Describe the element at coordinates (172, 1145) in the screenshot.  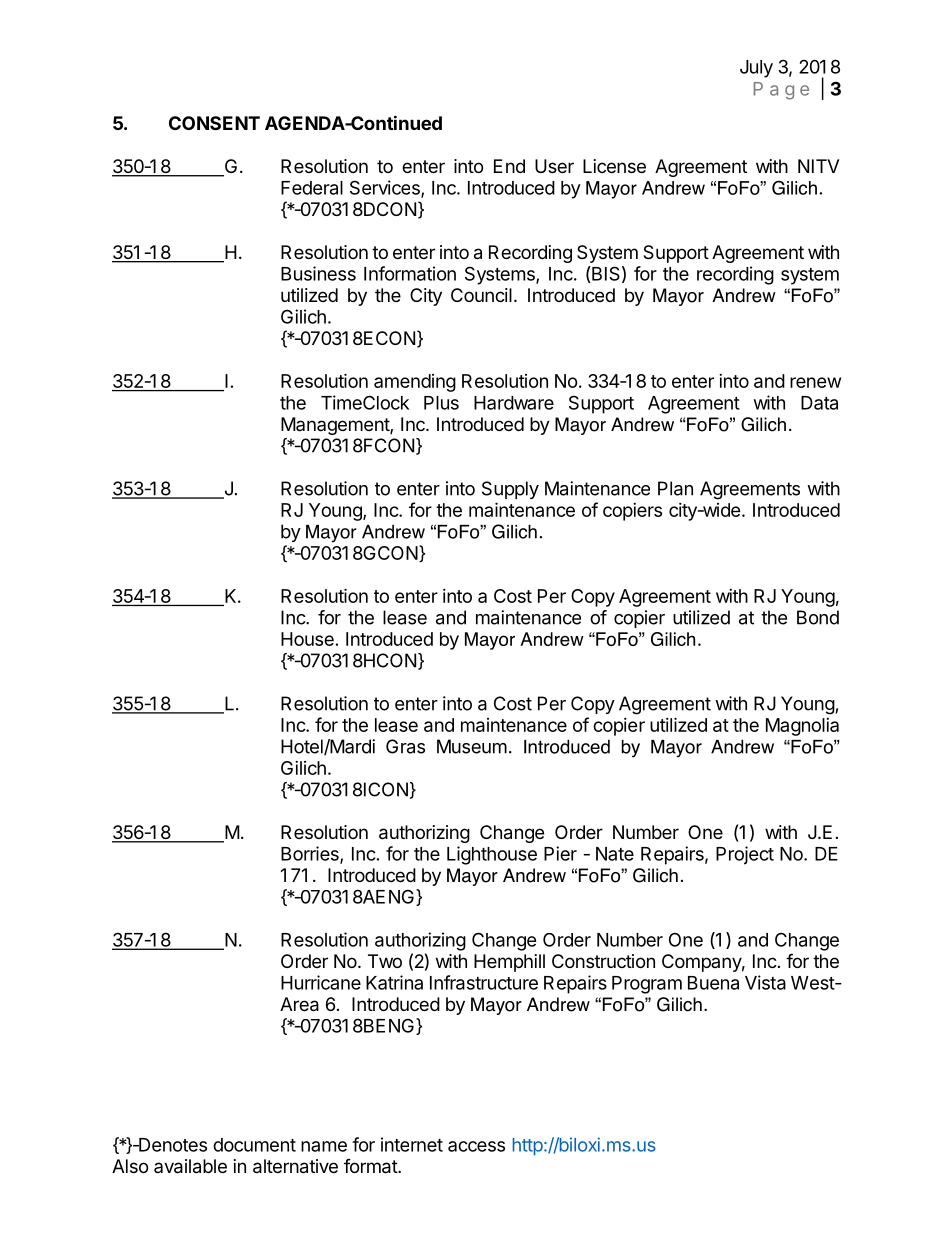
I see `Denotes` at that location.
